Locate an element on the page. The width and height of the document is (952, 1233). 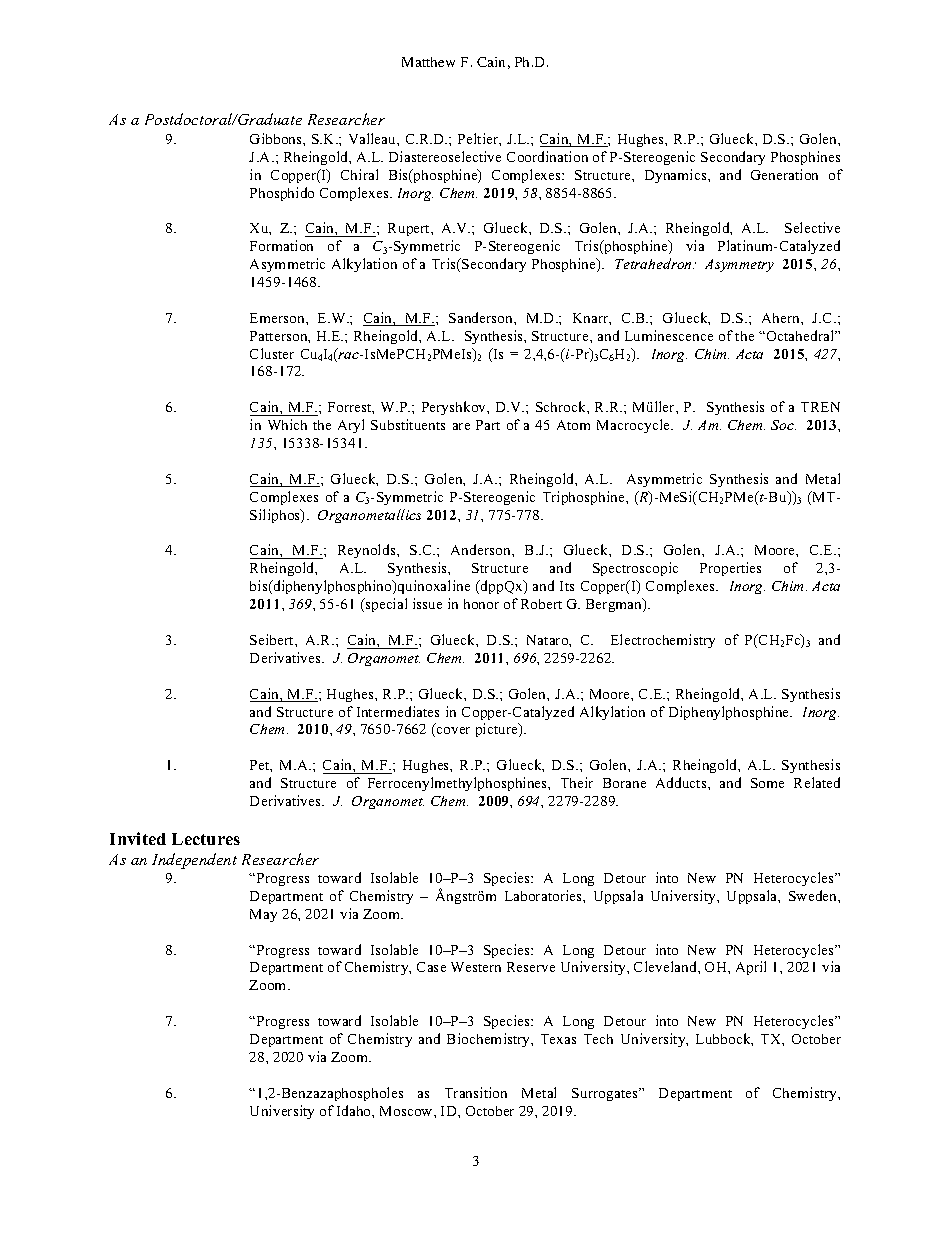
Cluster is located at coordinates (272, 353).
